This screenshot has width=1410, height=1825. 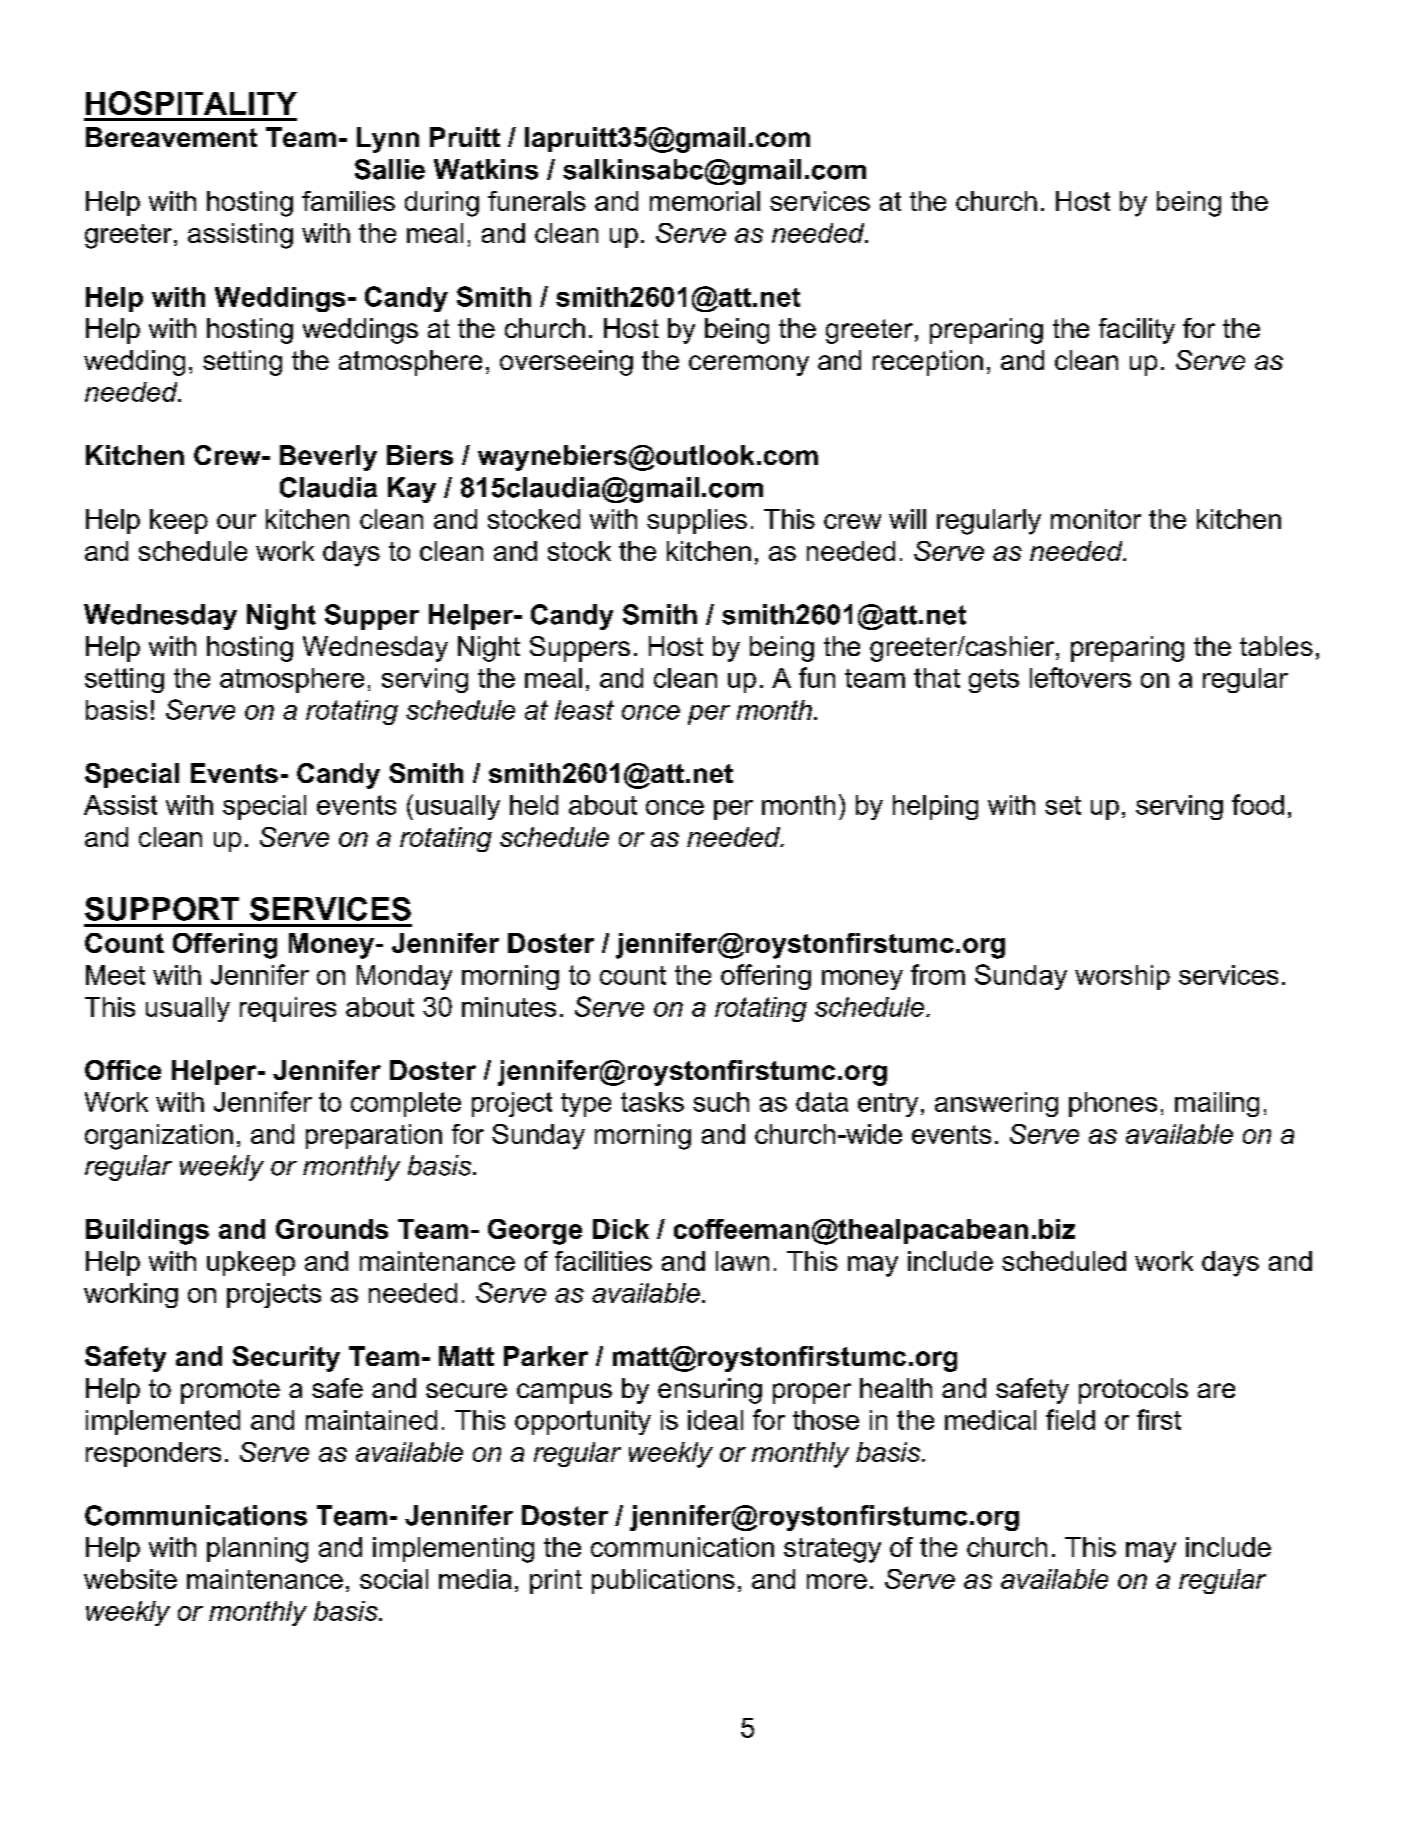 What do you see at coordinates (1133, 1391) in the screenshot?
I see `protocols` at bounding box center [1133, 1391].
